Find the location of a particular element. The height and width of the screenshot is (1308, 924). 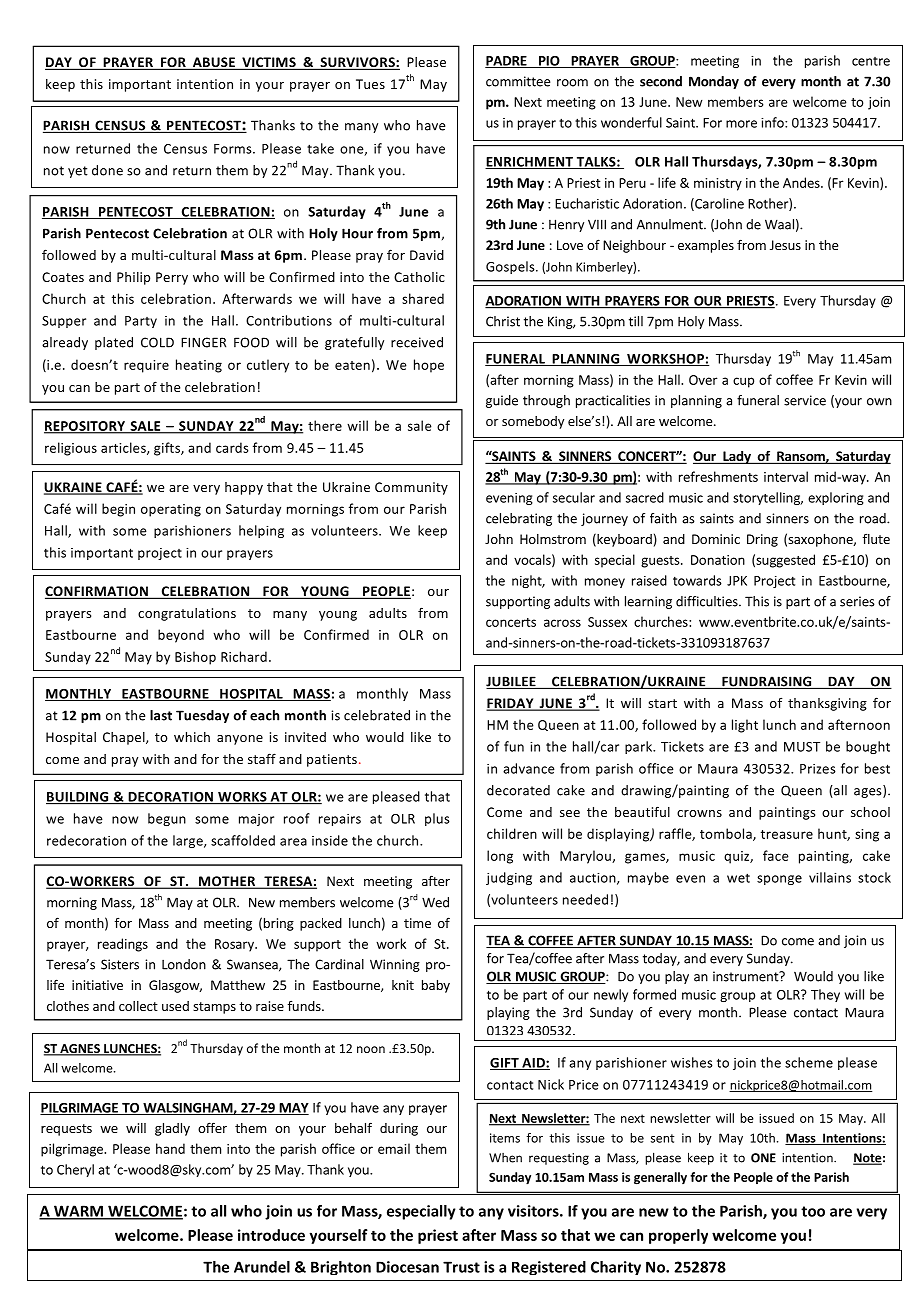

used is located at coordinates (175, 1006).
